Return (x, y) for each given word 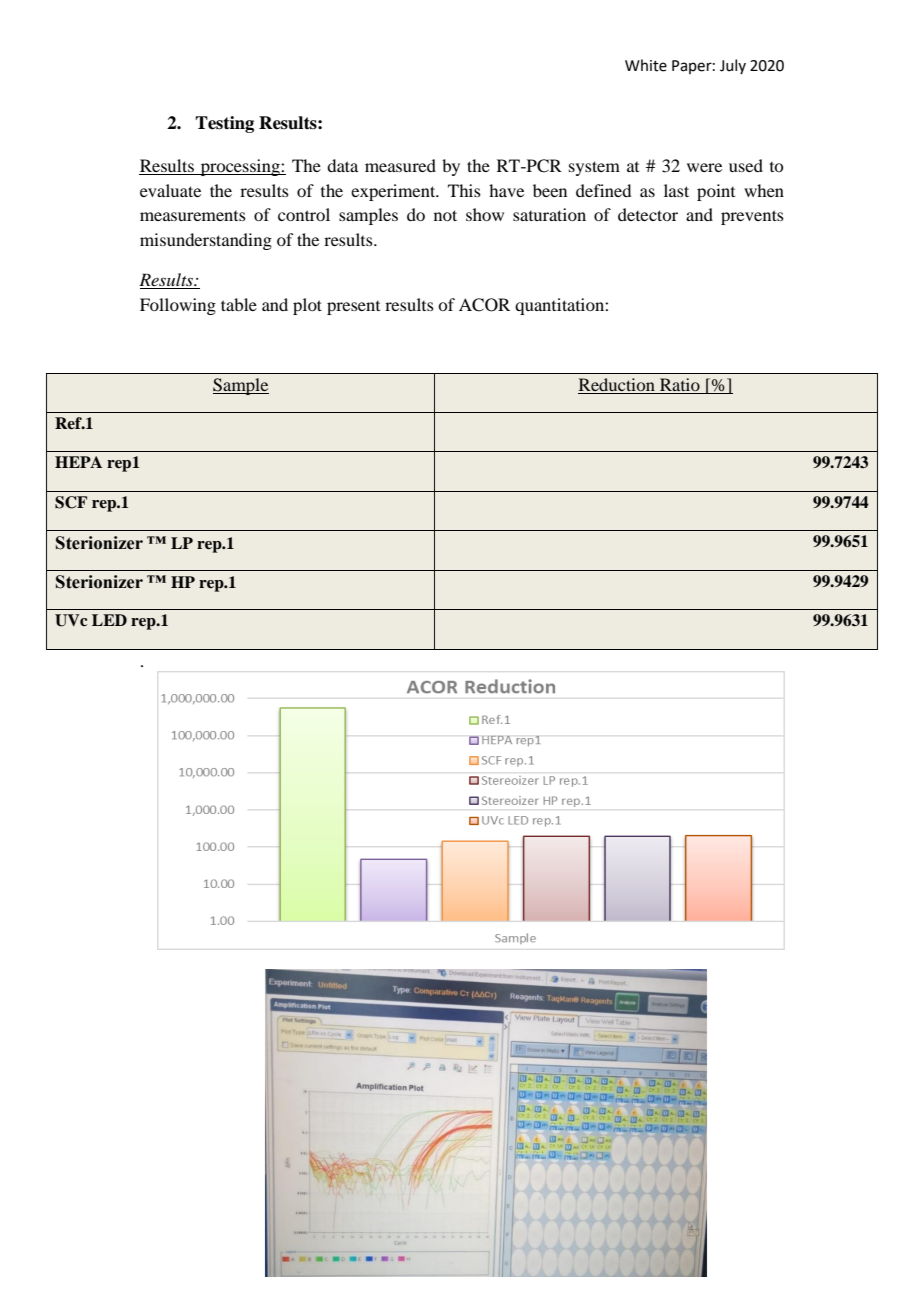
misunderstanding (206, 241)
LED (109, 620)
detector (648, 214)
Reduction (617, 384)
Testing (224, 124)
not (445, 215)
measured (400, 165)
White (646, 65)
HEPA (78, 462)
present (353, 308)
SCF (71, 502)
